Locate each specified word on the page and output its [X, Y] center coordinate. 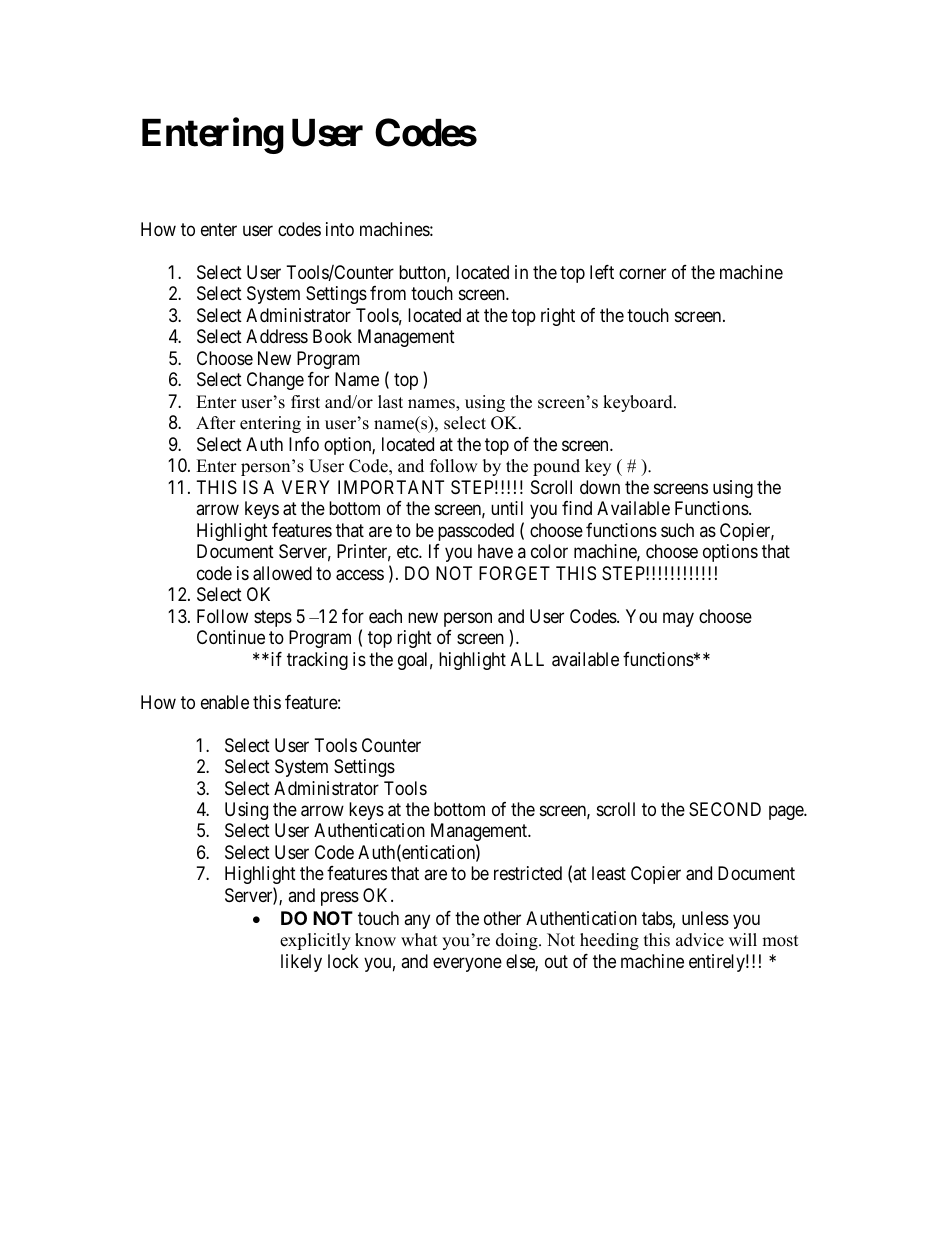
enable [225, 702]
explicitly [315, 941]
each [385, 616]
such [677, 530]
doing [518, 941]
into [340, 229]
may [678, 619]
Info [304, 444]
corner [642, 273]
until [507, 508]
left [602, 272]
